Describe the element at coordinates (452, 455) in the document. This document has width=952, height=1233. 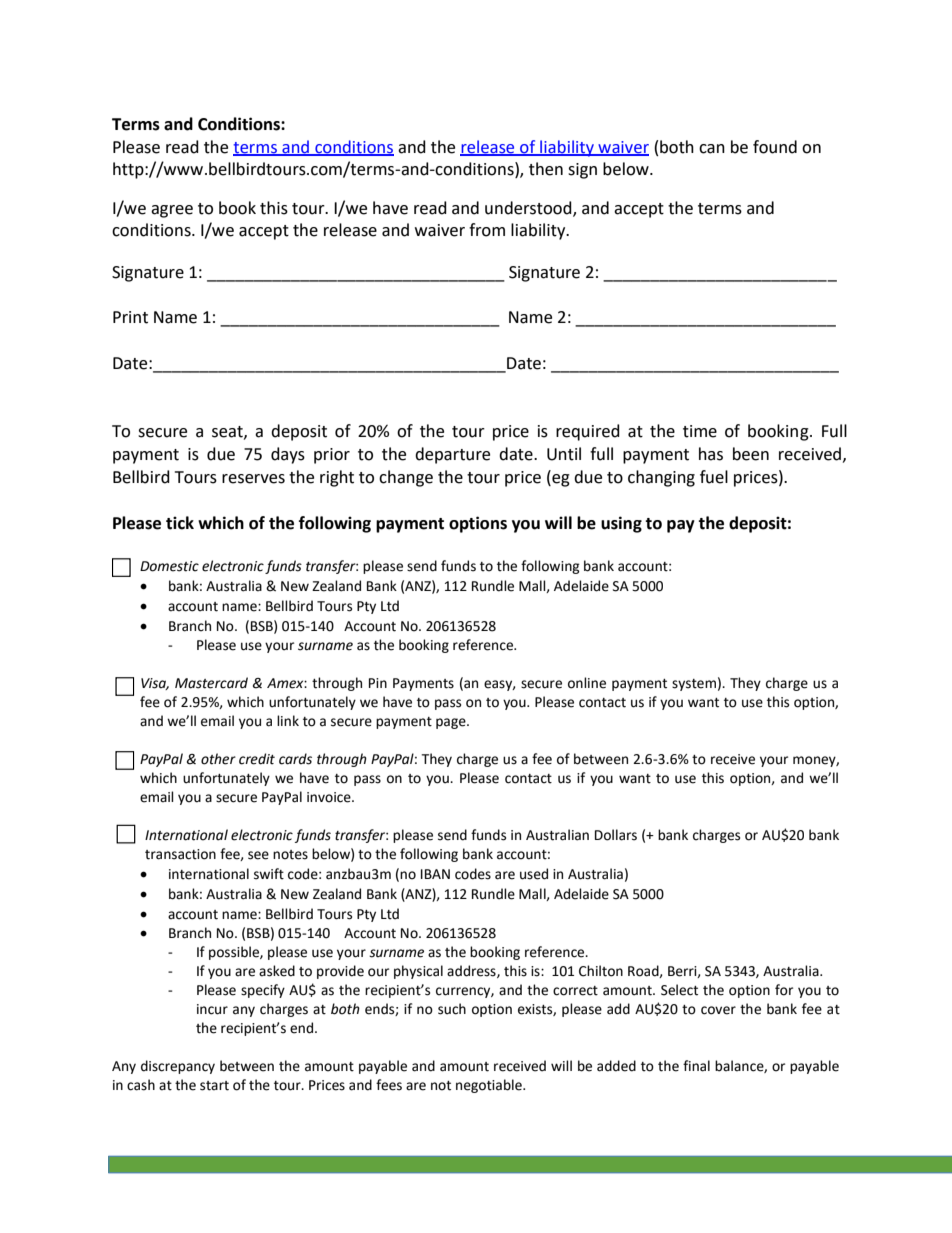
I see `departure` at that location.
